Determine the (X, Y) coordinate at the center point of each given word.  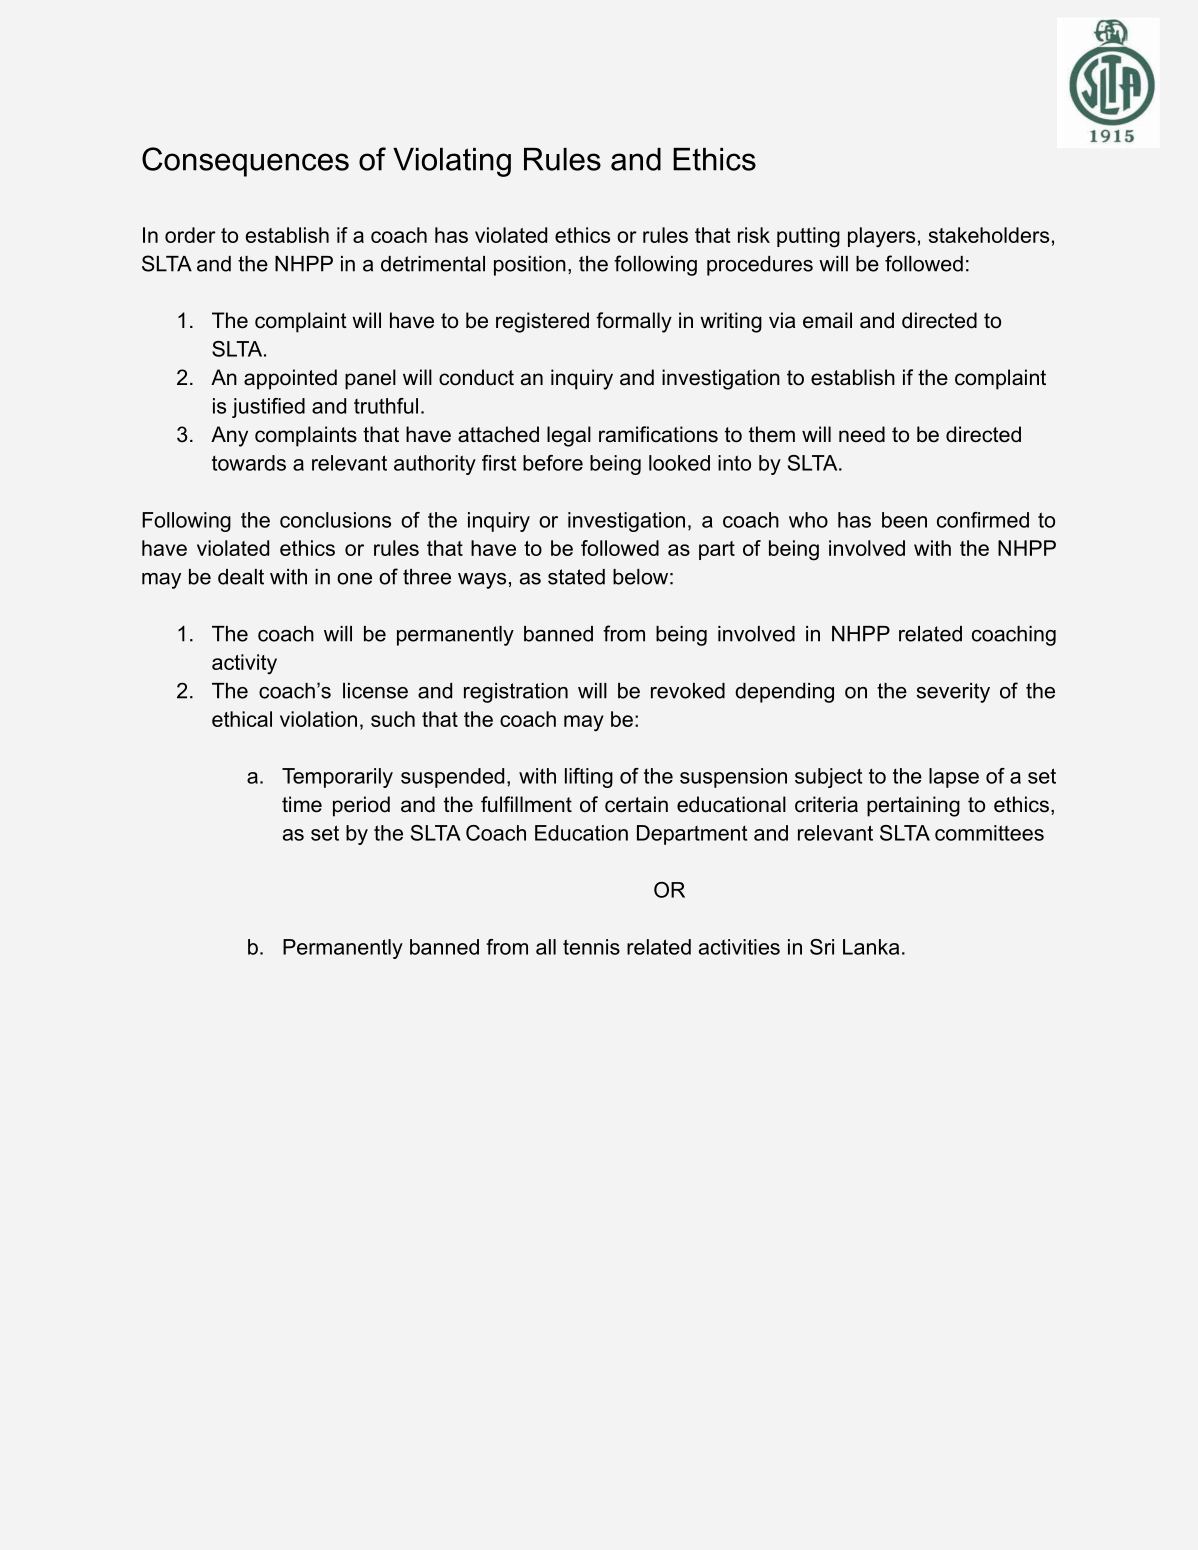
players (881, 237)
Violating (452, 162)
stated (576, 577)
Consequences (245, 162)
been (904, 520)
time (302, 804)
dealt (241, 577)
